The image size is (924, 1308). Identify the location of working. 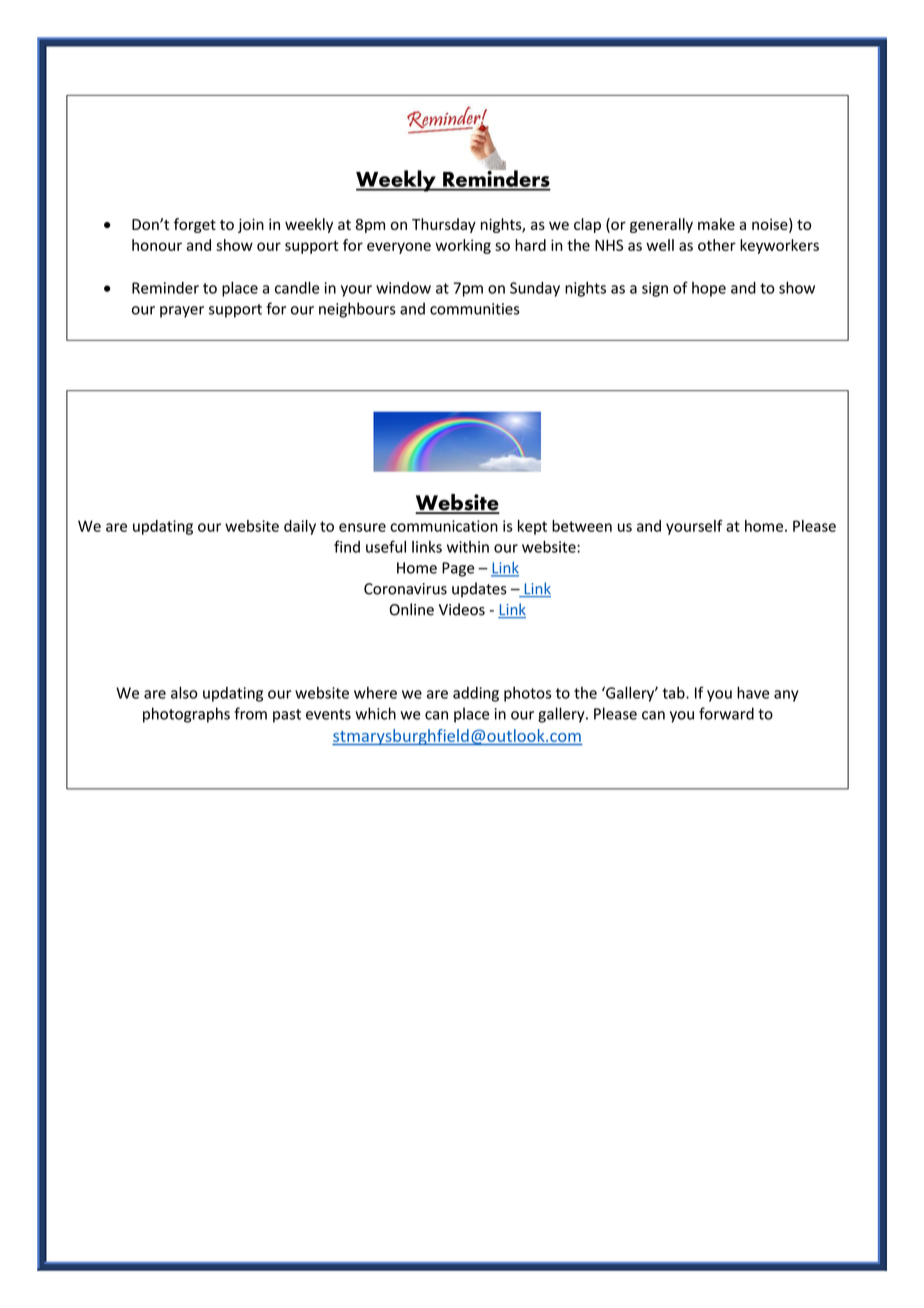
(463, 246).
